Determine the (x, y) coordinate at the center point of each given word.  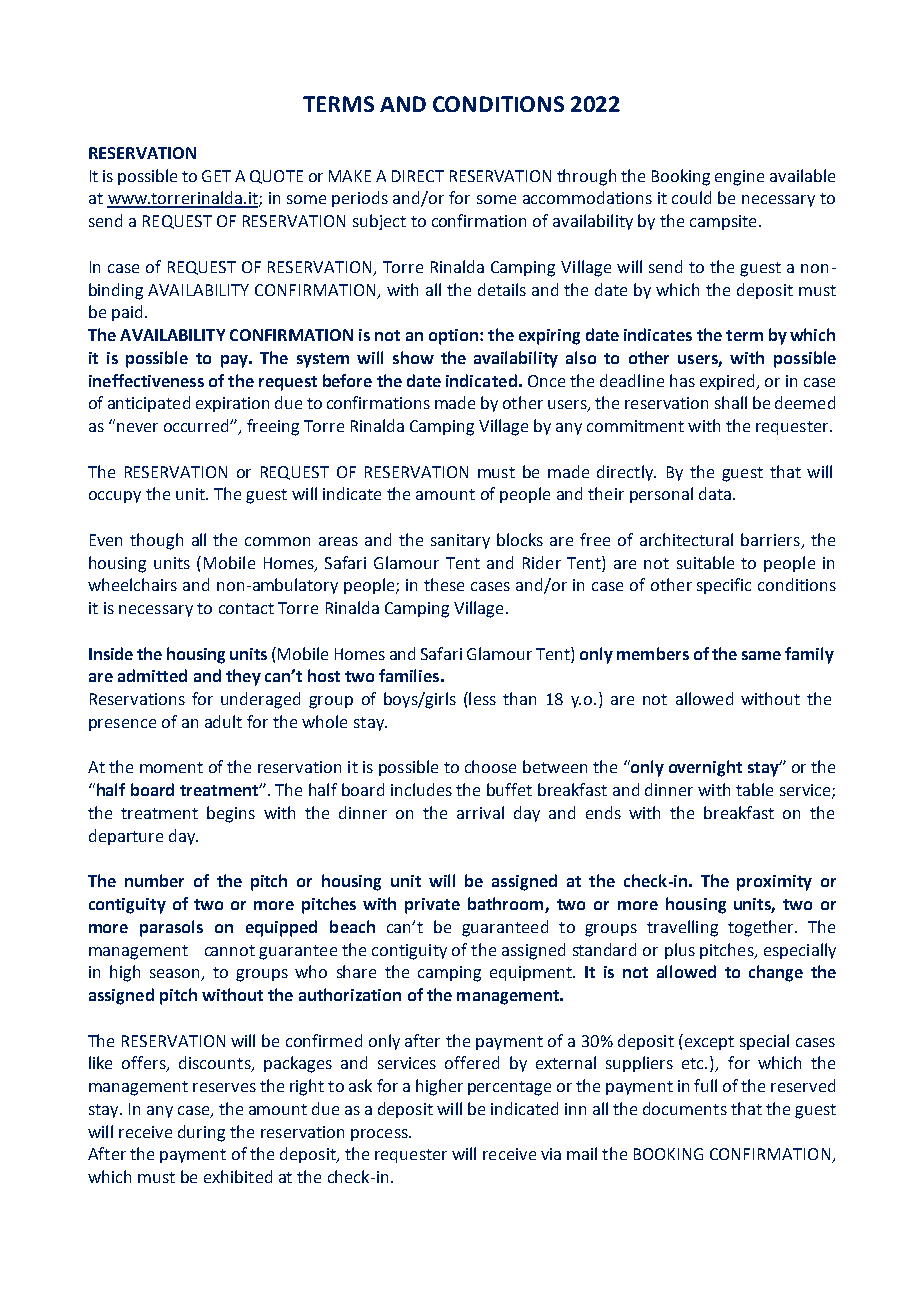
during (201, 1133)
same (761, 655)
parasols (171, 928)
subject (379, 222)
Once (546, 381)
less (481, 698)
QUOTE (276, 177)
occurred (197, 425)
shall (731, 402)
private (432, 906)
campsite (723, 222)
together (762, 928)
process (380, 1135)
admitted (152, 675)
